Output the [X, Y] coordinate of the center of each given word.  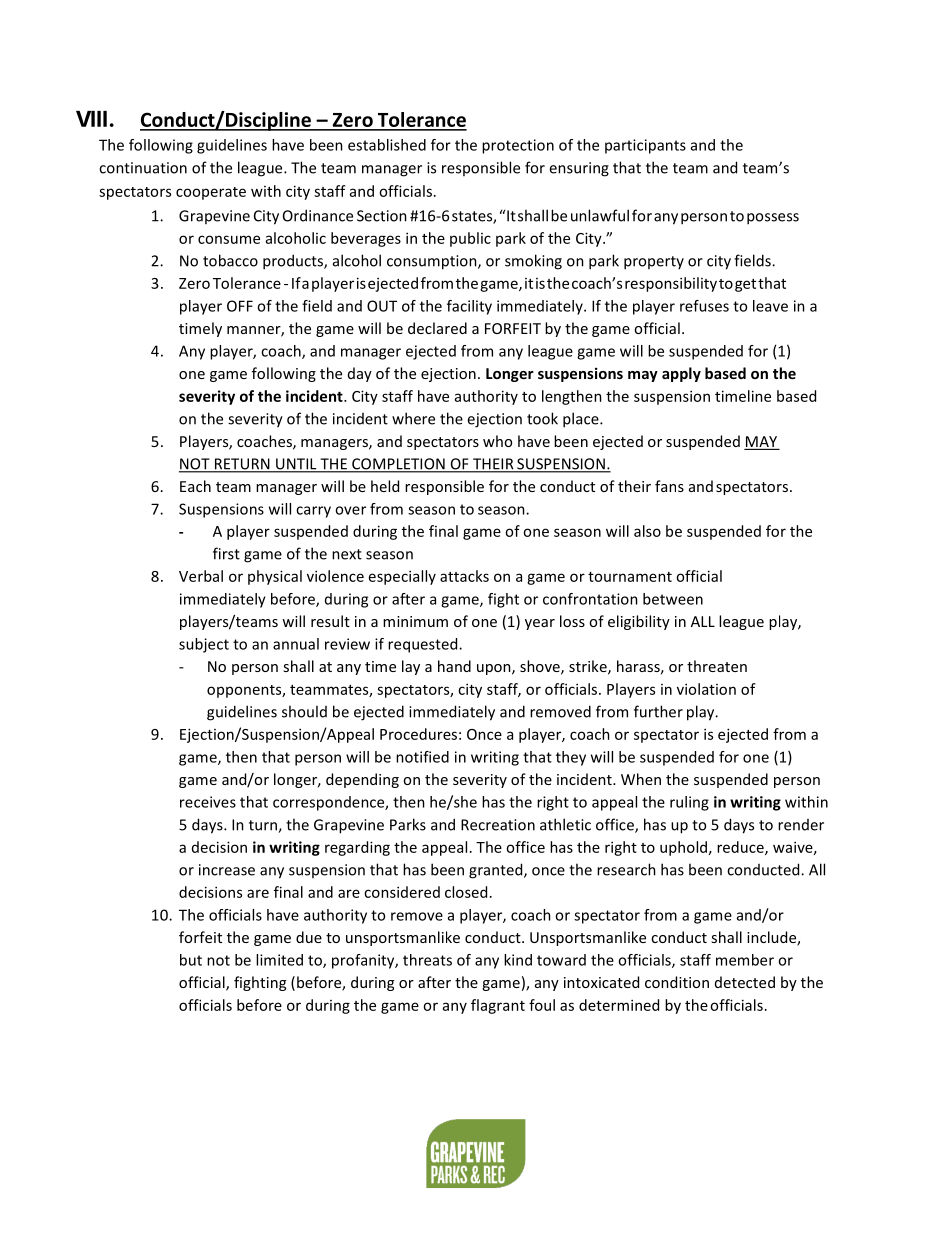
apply [681, 374]
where [413, 418]
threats [427, 960]
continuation [143, 168]
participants [645, 146]
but [191, 960]
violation [706, 689]
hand [454, 666]
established [387, 145]
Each [195, 486]
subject [204, 645]
